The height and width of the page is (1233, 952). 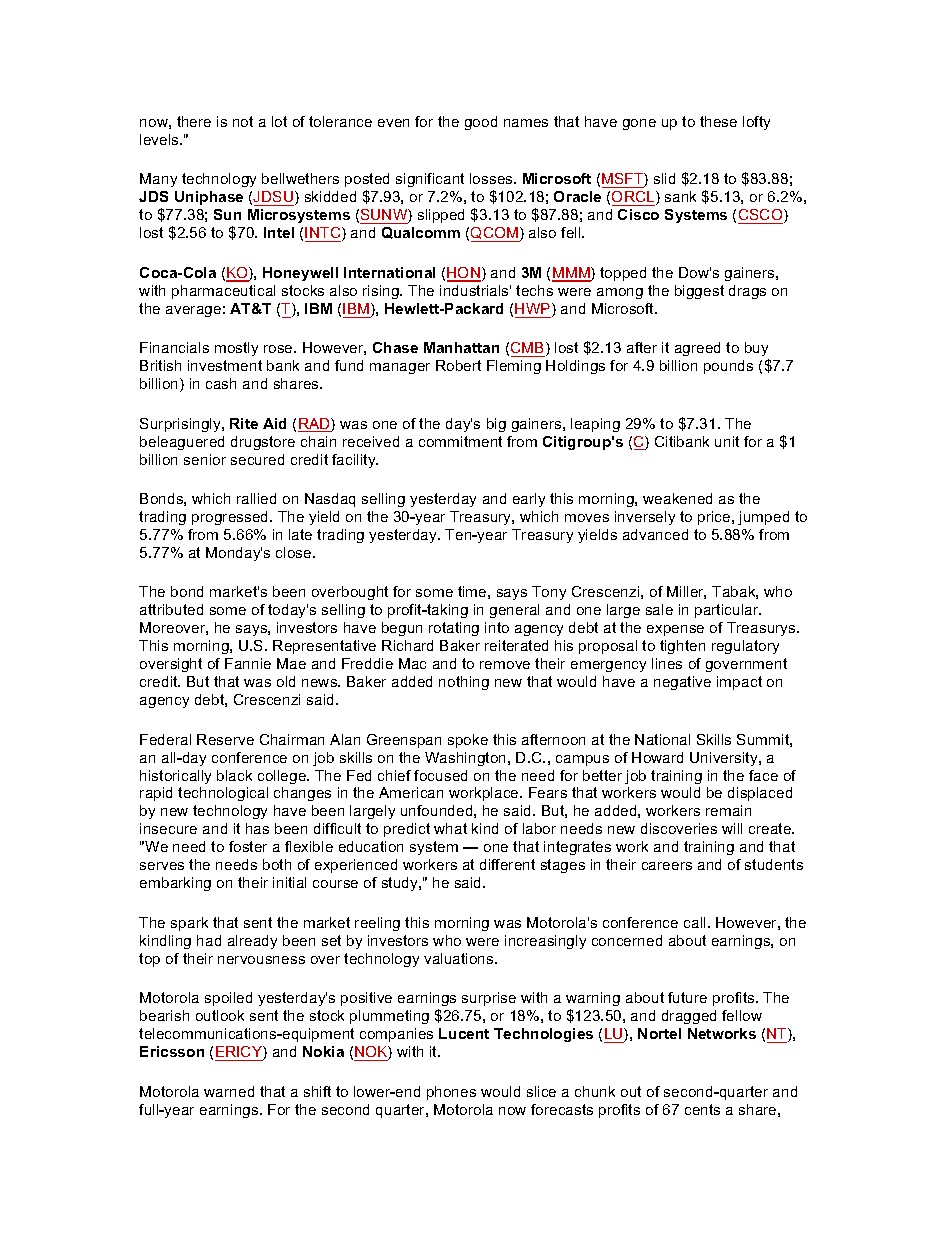 I want to click on unit, so click(x=727, y=441).
